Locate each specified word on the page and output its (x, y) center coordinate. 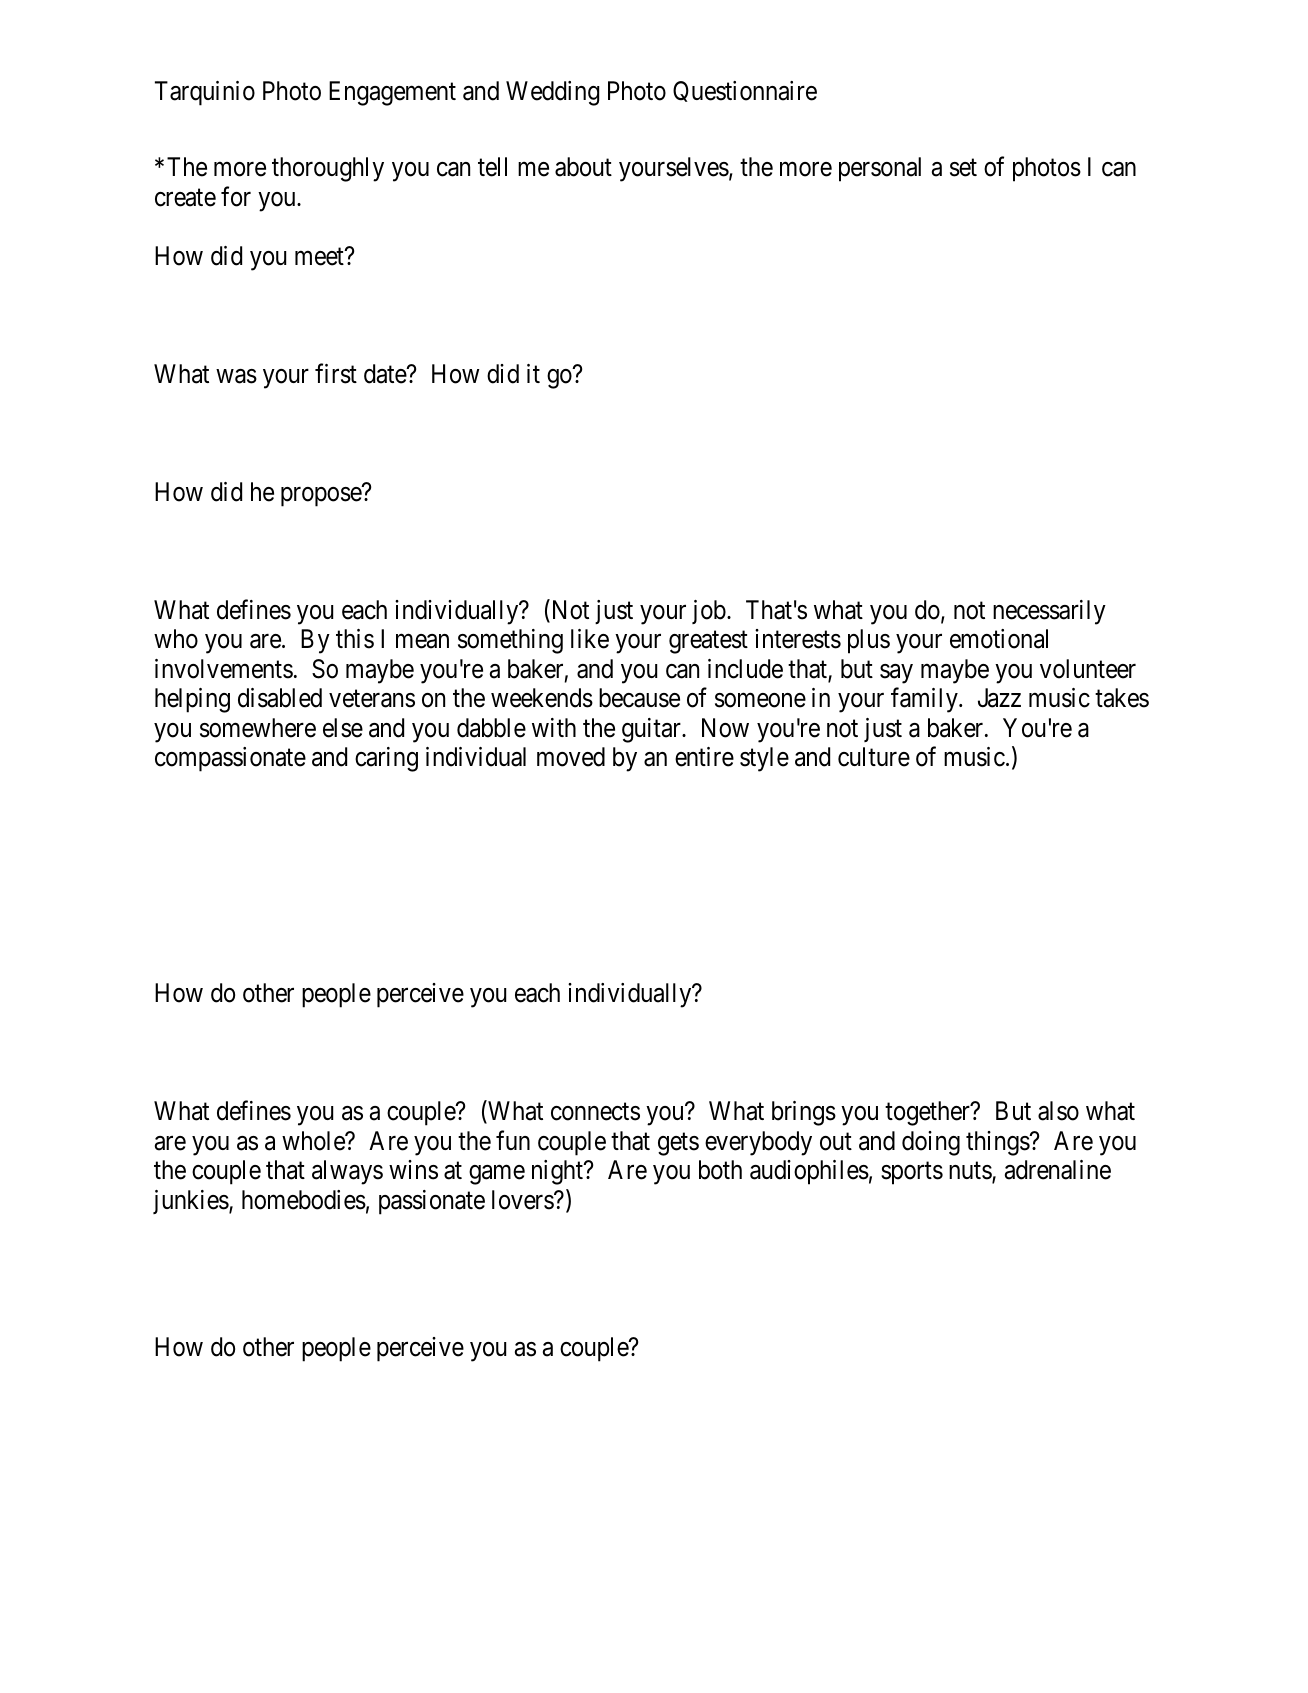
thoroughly (328, 169)
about (583, 167)
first (336, 374)
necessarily (1049, 612)
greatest (708, 643)
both (720, 1170)
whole (314, 1141)
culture (874, 757)
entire (704, 757)
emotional (999, 639)
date (386, 374)
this (355, 639)
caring (386, 759)
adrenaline (1058, 1170)
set (963, 168)
